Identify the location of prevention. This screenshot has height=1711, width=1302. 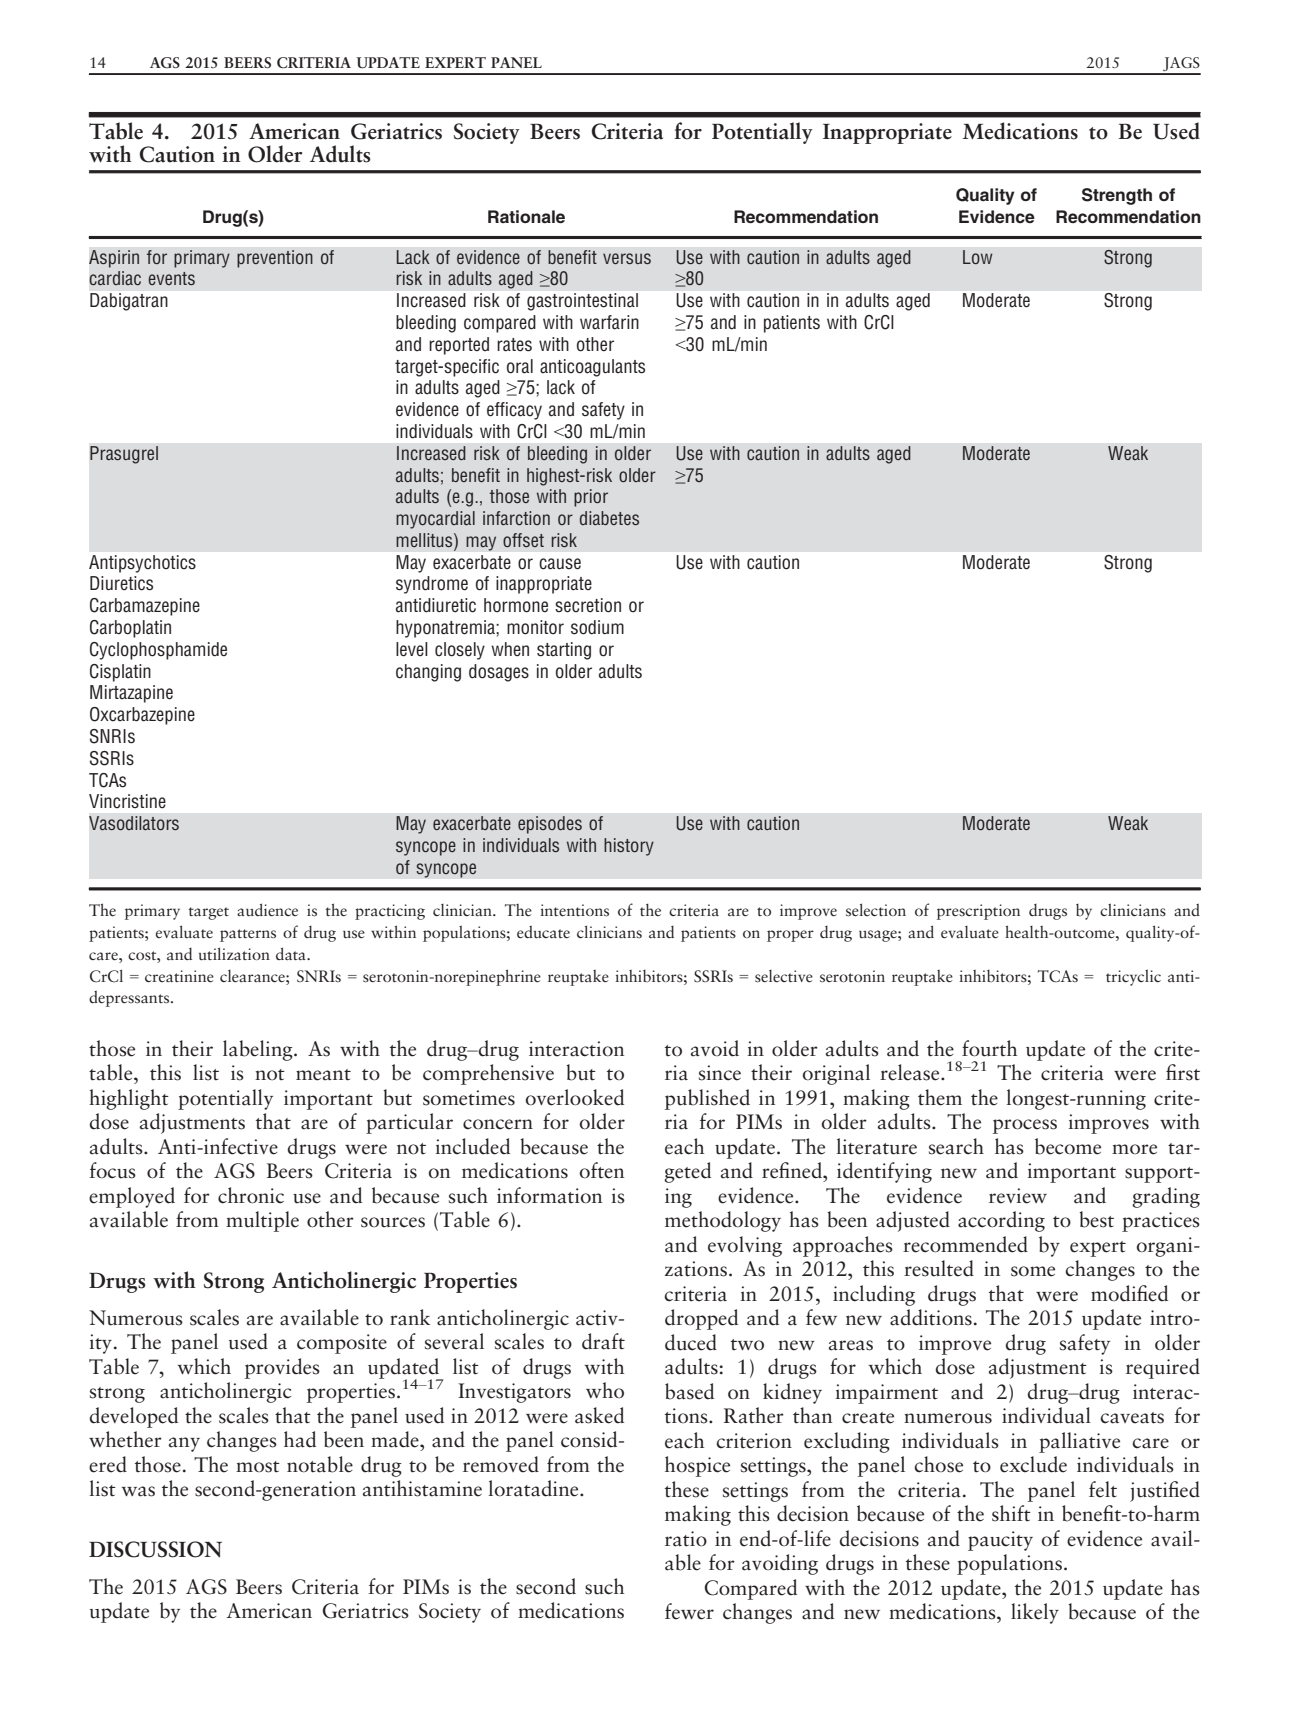
(275, 259).
